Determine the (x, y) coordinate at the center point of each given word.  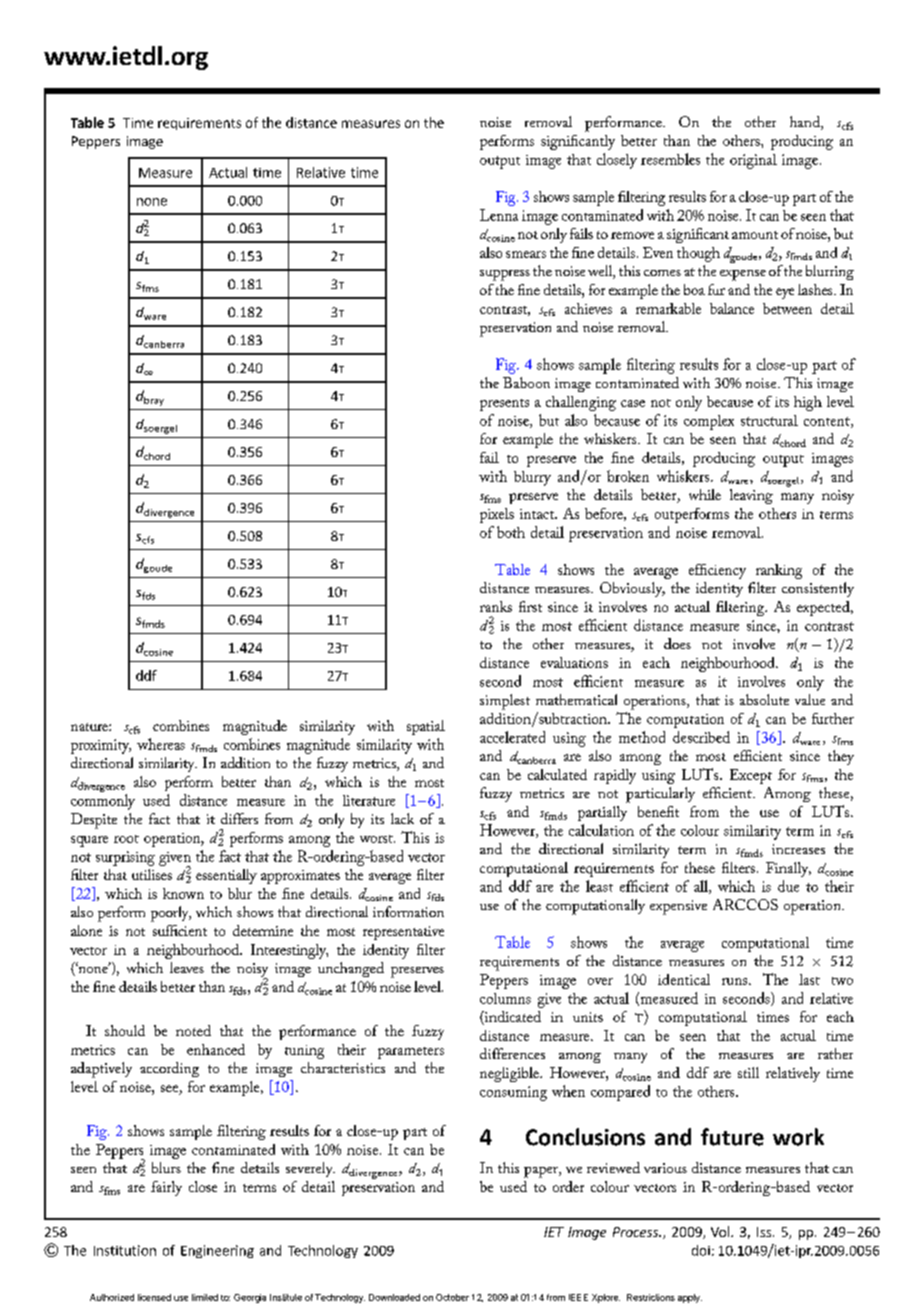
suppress (505, 275)
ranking (779, 571)
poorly (171, 914)
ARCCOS (745, 904)
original (753, 161)
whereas (161, 744)
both (511, 532)
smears (526, 254)
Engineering (217, 1251)
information (408, 911)
